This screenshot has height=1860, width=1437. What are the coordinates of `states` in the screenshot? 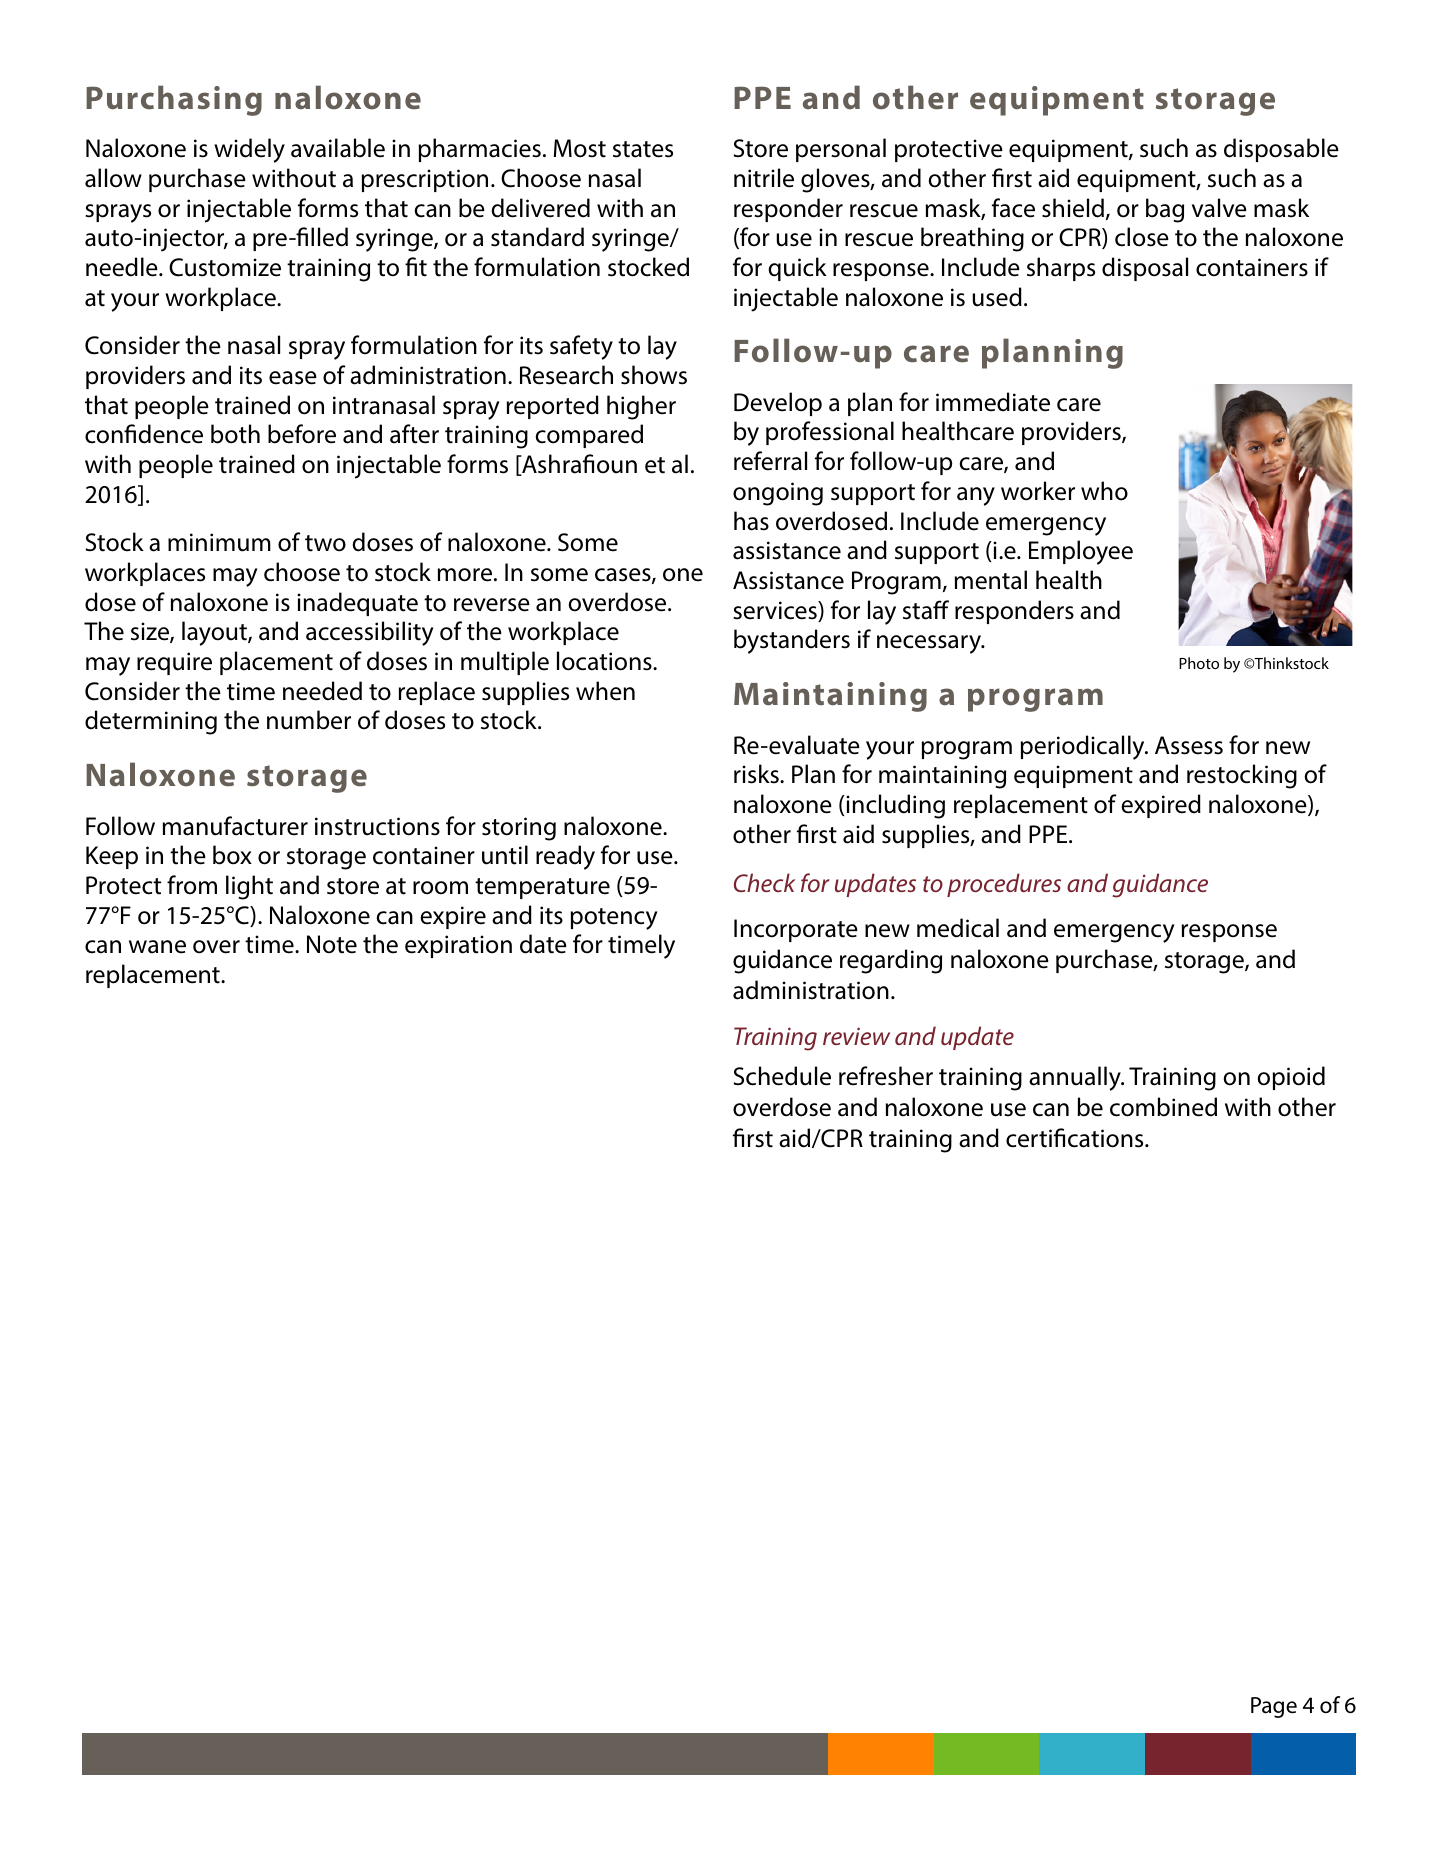 It's located at (643, 149).
